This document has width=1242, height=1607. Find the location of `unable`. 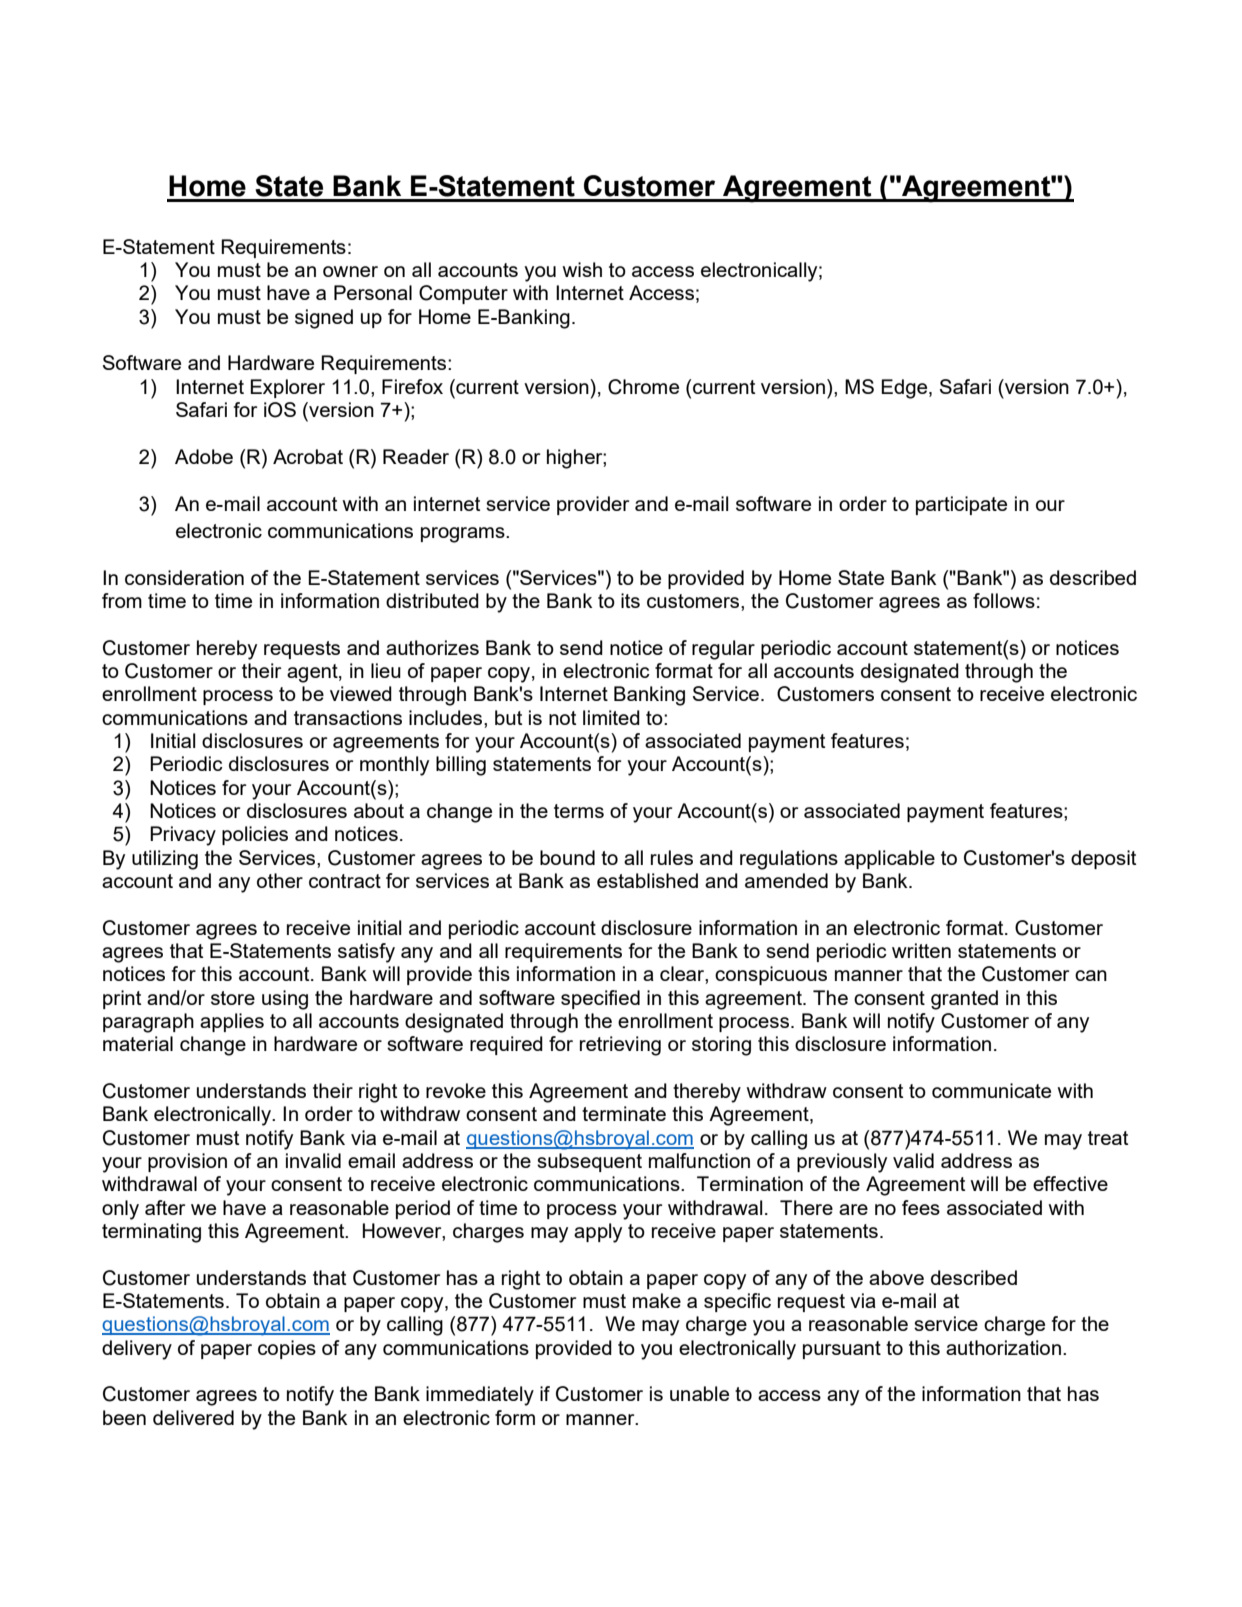

unable is located at coordinates (699, 1393).
